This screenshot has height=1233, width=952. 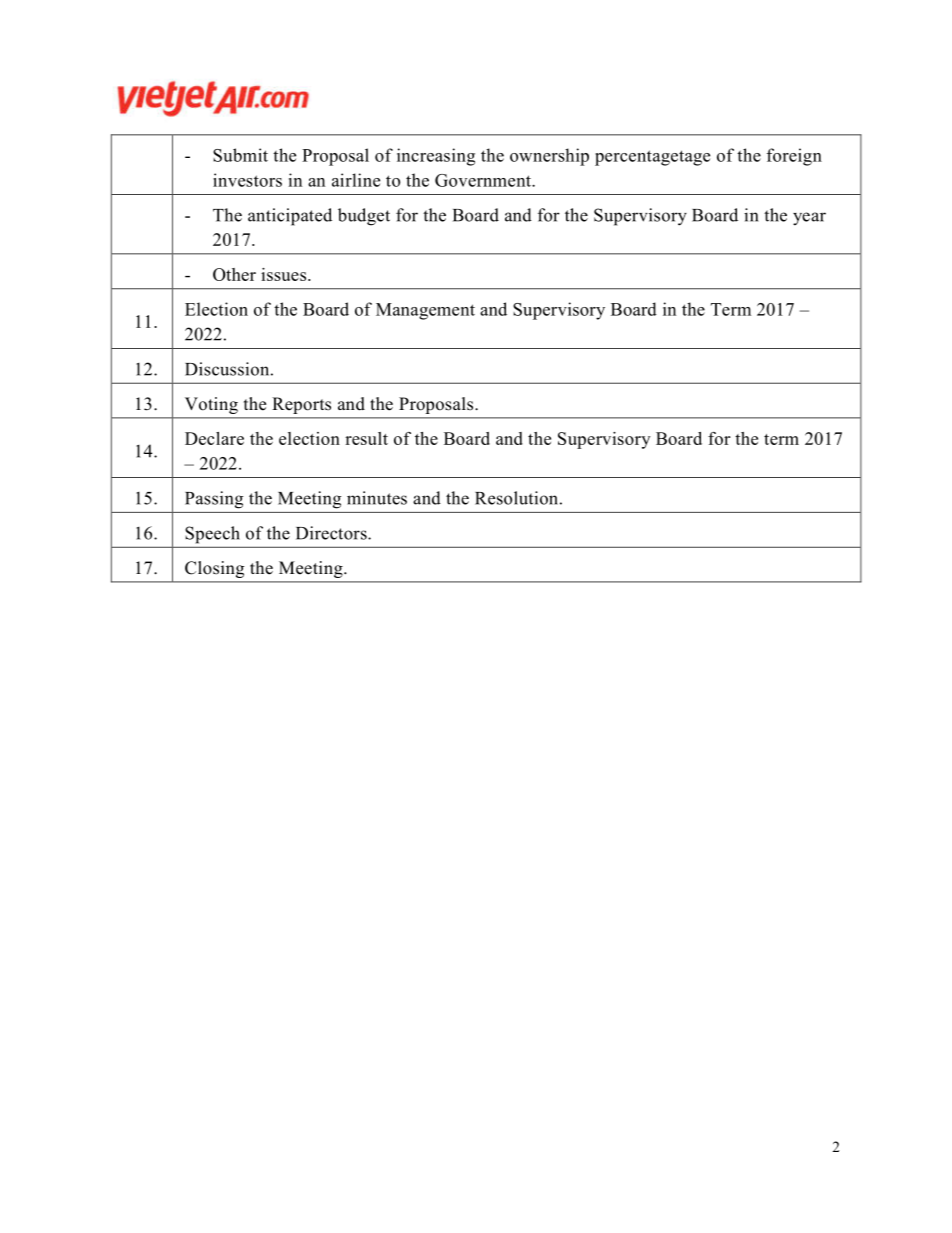 I want to click on Management, so click(x=425, y=311).
